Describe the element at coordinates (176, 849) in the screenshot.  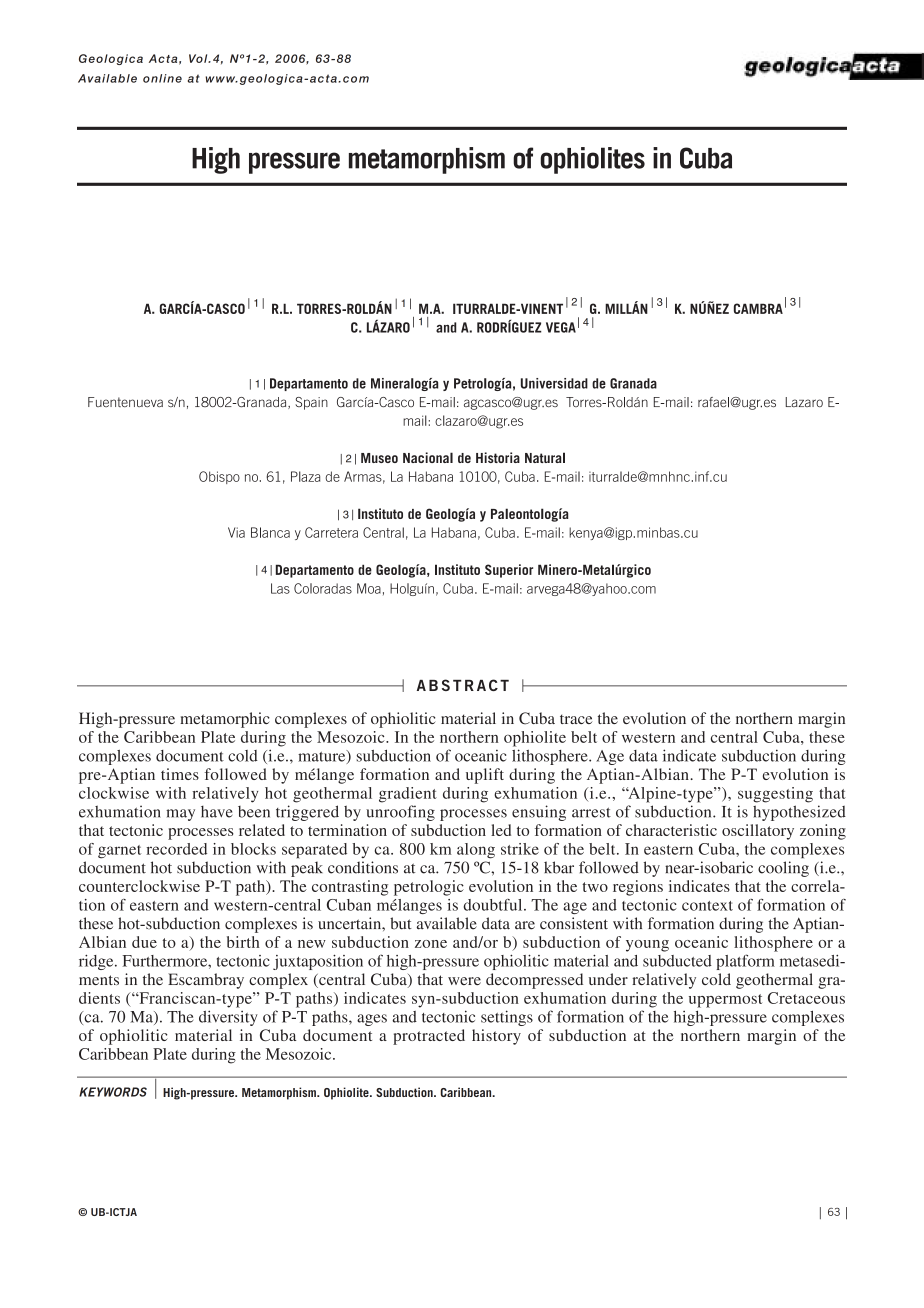
I see `recorded` at that location.
